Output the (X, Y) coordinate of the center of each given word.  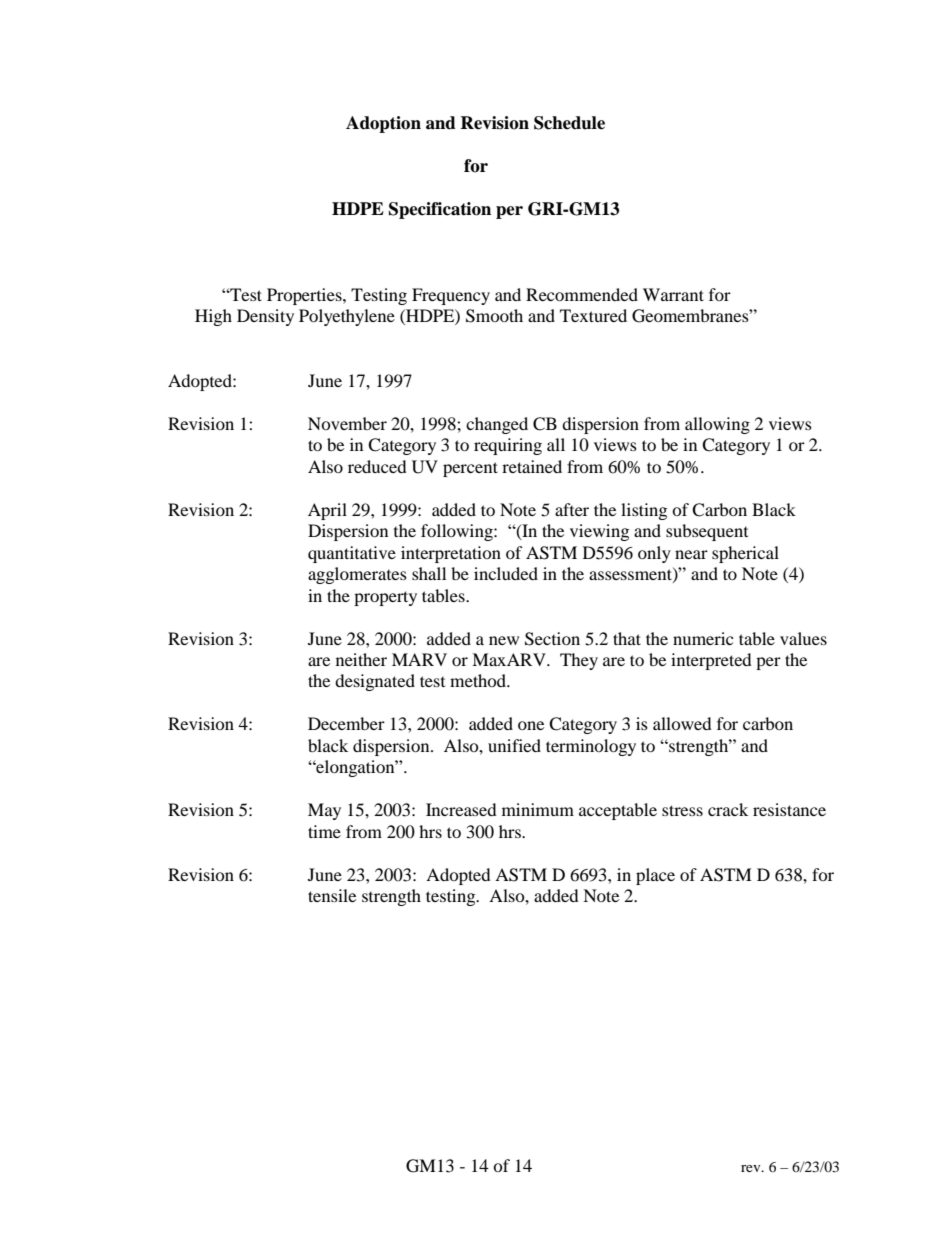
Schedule (569, 123)
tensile (332, 895)
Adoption (383, 124)
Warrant (673, 294)
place (655, 876)
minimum (538, 809)
